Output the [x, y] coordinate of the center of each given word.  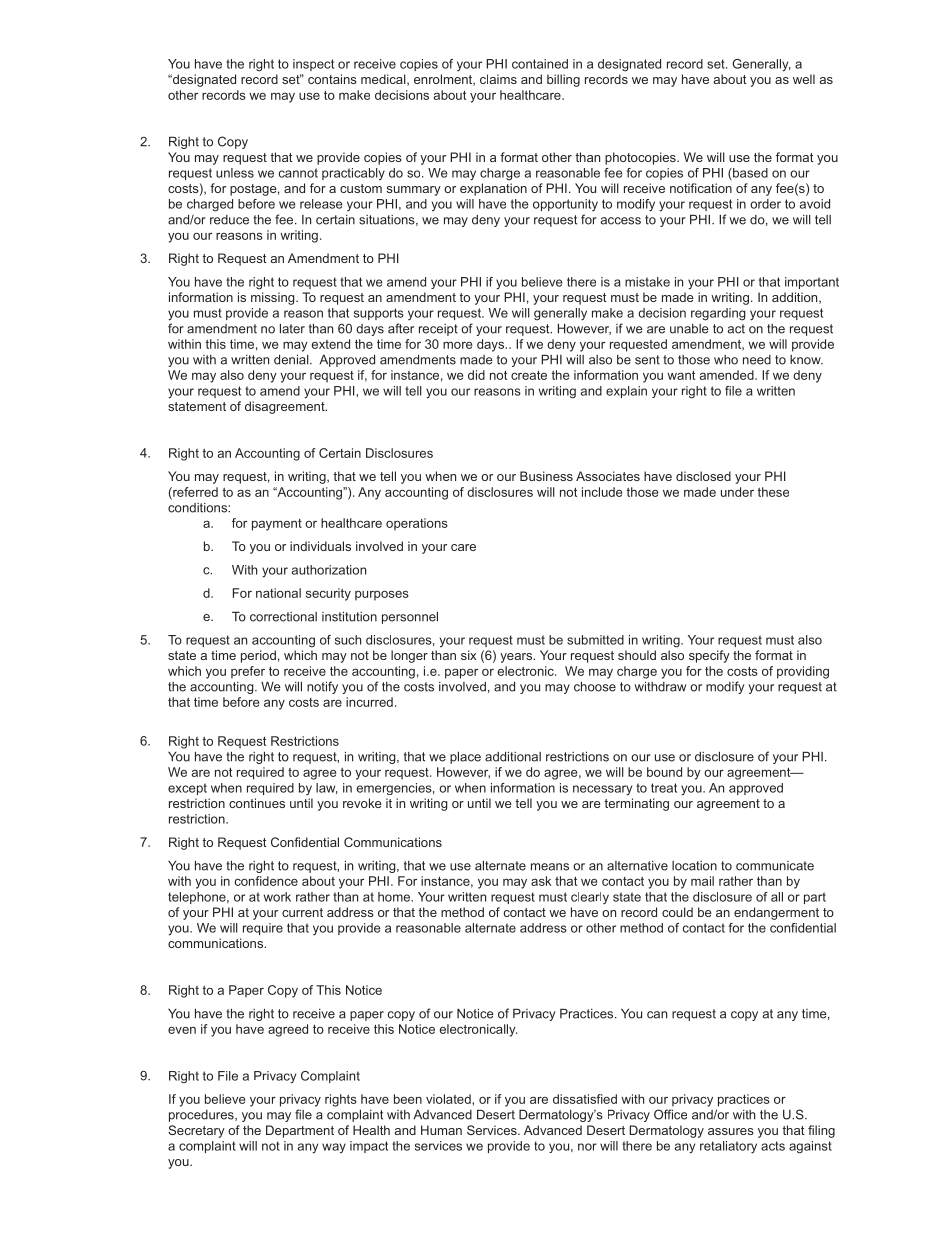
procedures [202, 1116]
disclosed [703, 476]
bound [664, 772]
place [465, 757]
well [804, 79]
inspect [313, 65]
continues [257, 803]
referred [194, 493]
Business [546, 476]
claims [498, 79]
